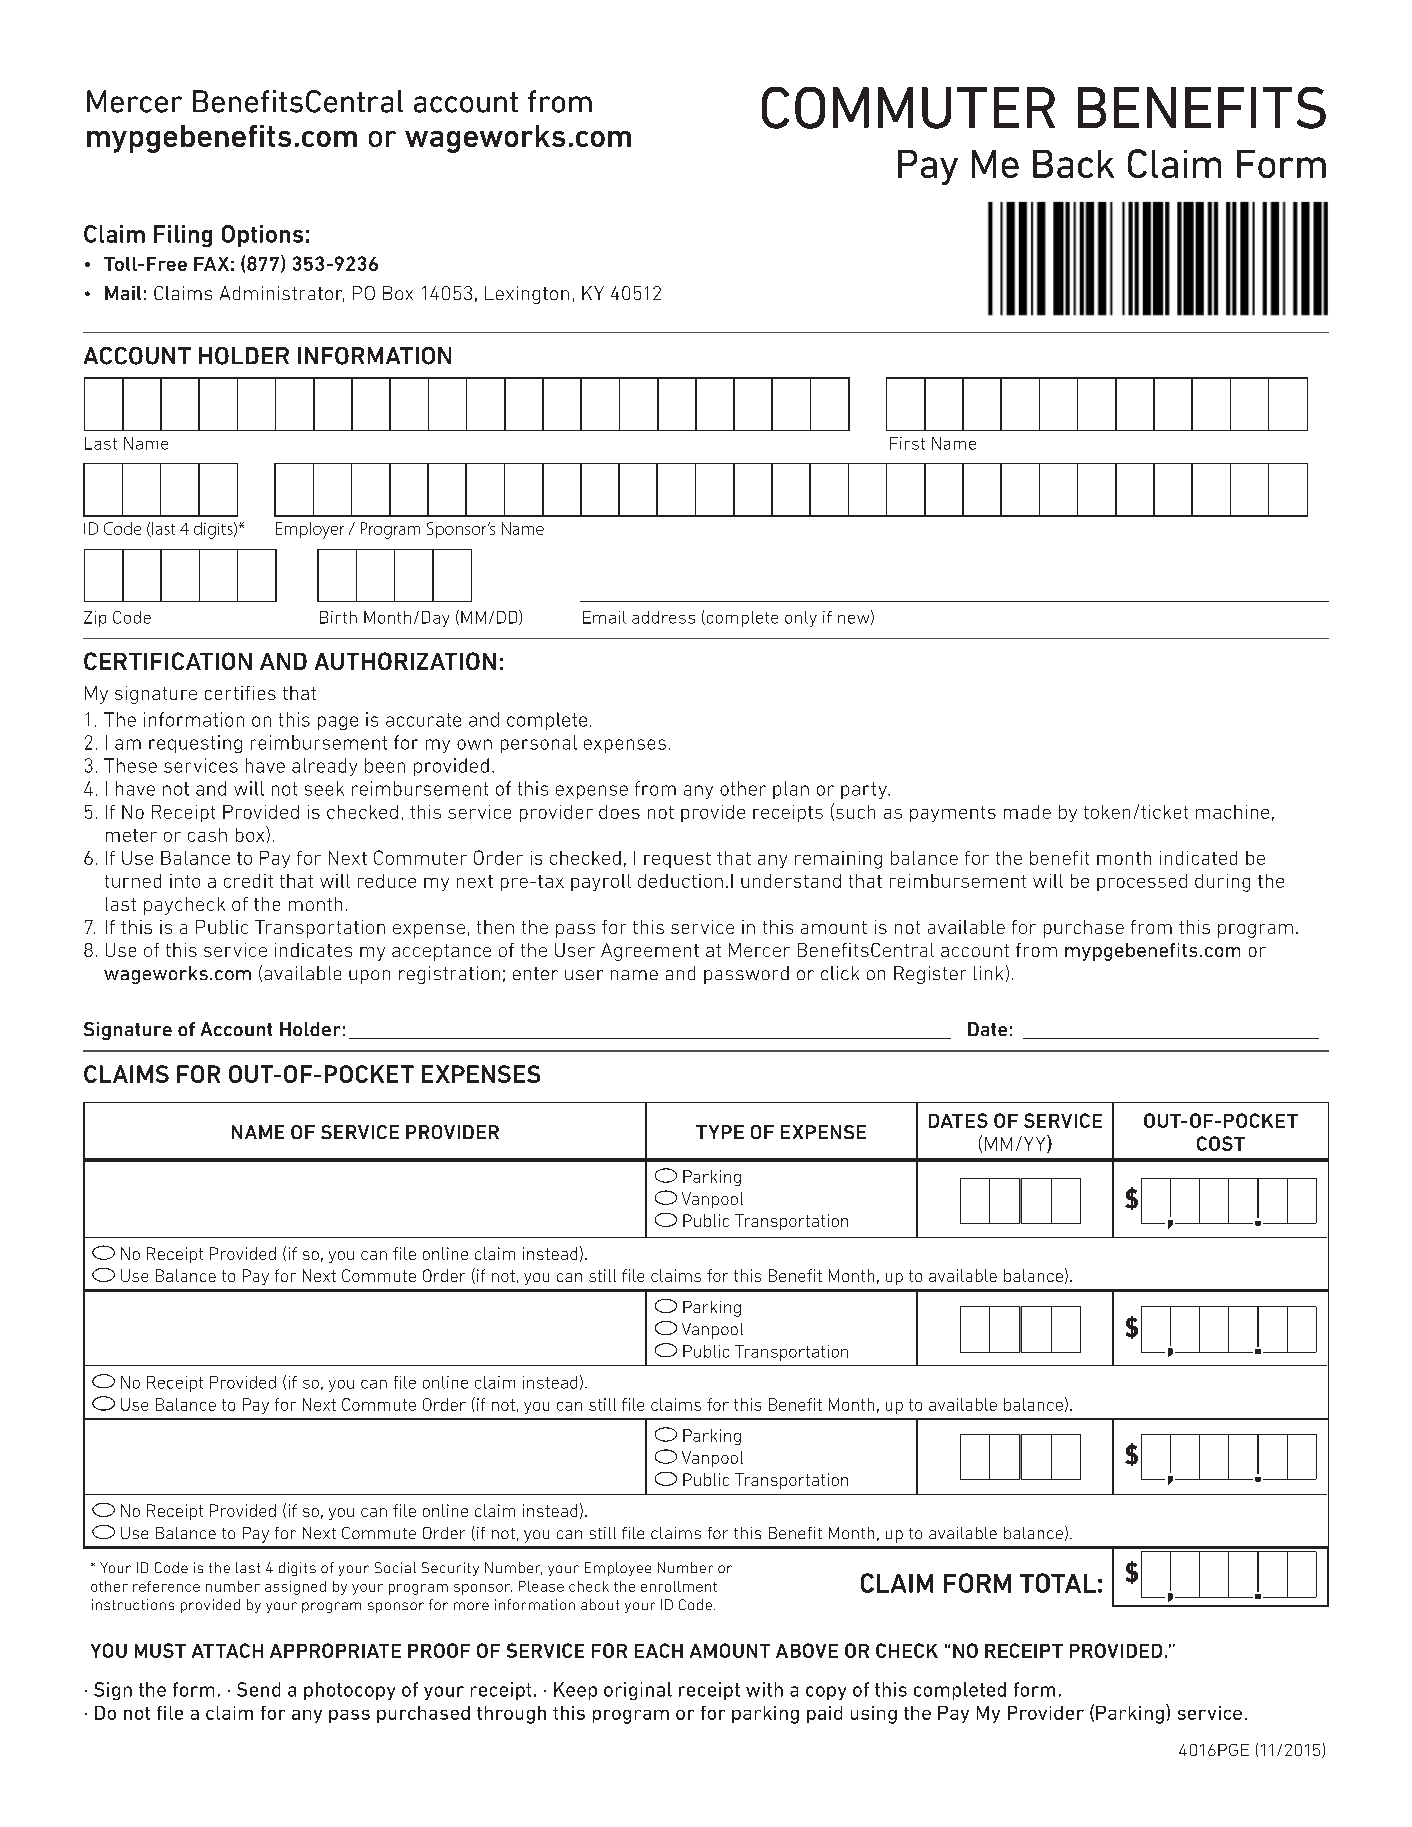 The image size is (1412, 1827). What do you see at coordinates (650, 952) in the screenshot?
I see `Agreement` at bounding box center [650, 952].
